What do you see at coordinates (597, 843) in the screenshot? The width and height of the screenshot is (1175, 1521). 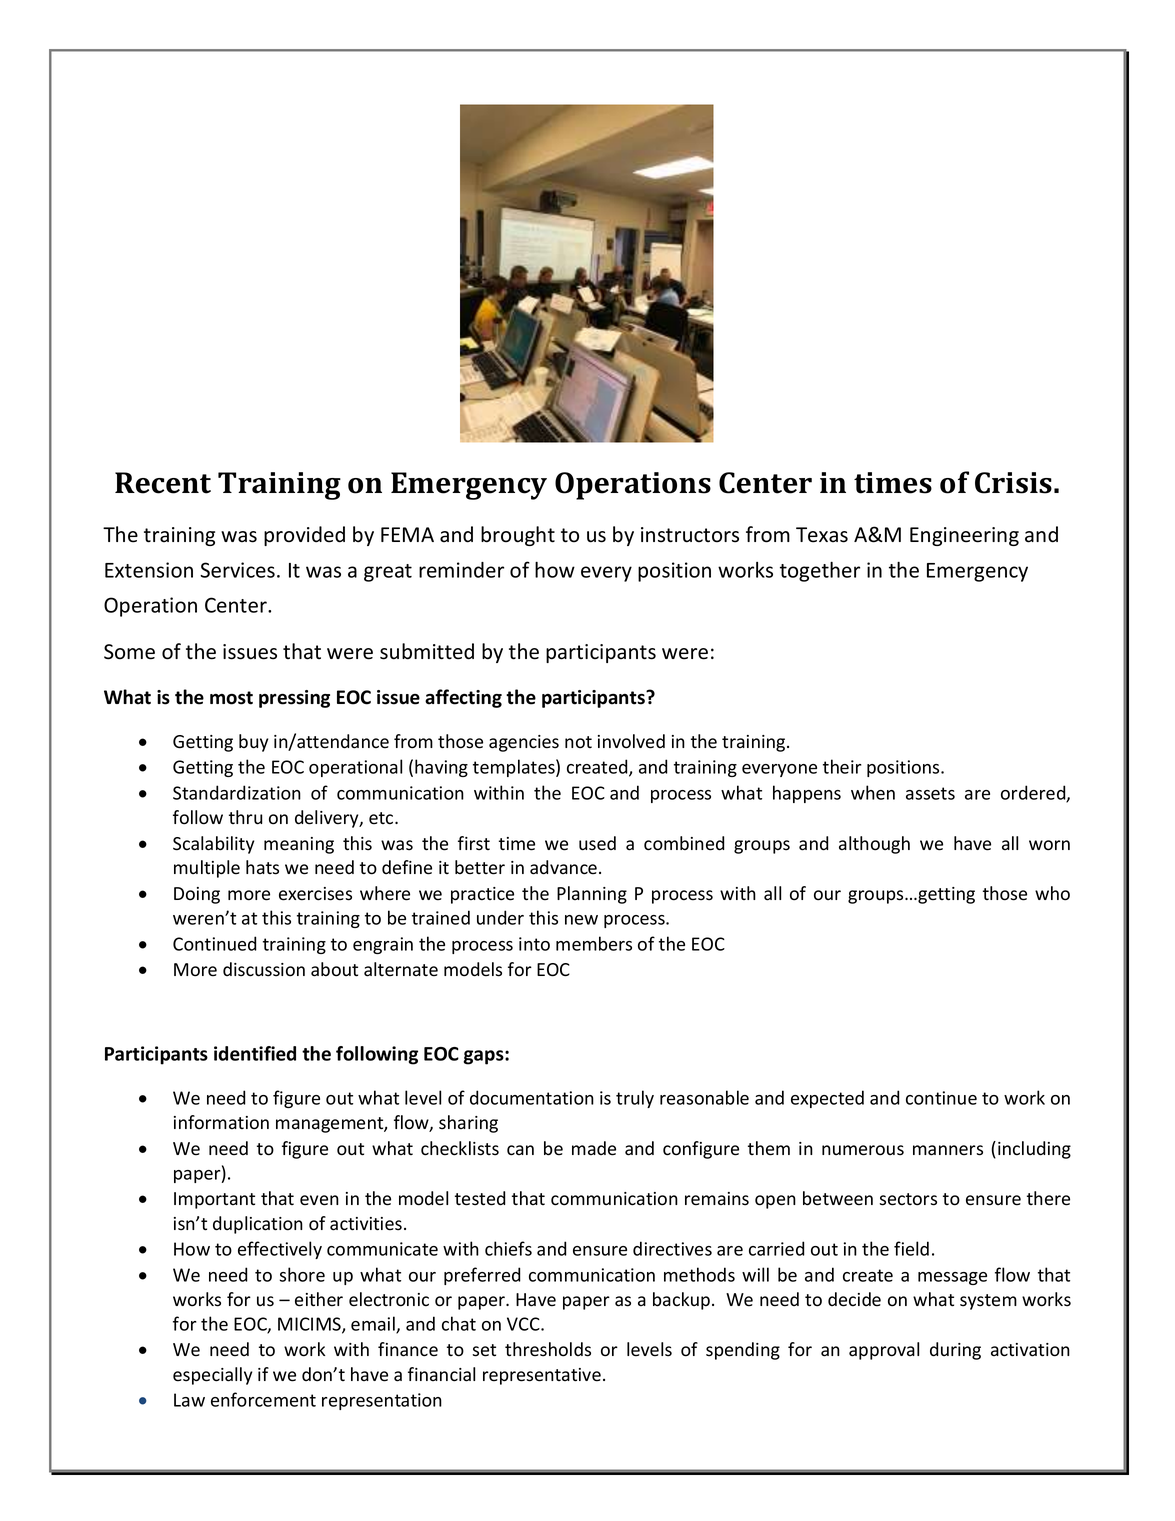 I see `used` at bounding box center [597, 843].
